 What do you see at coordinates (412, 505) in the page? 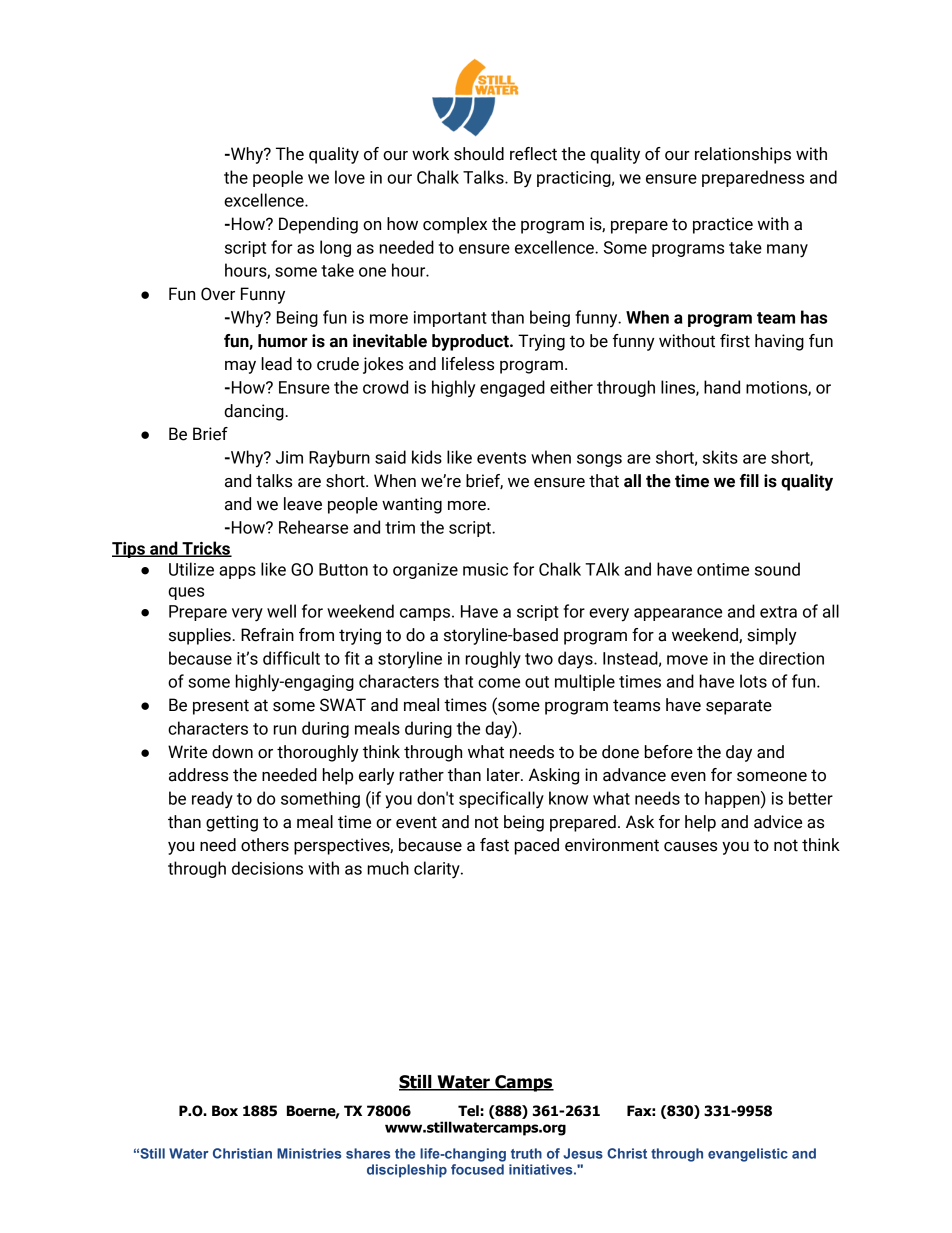
I see `wanting` at bounding box center [412, 505].
